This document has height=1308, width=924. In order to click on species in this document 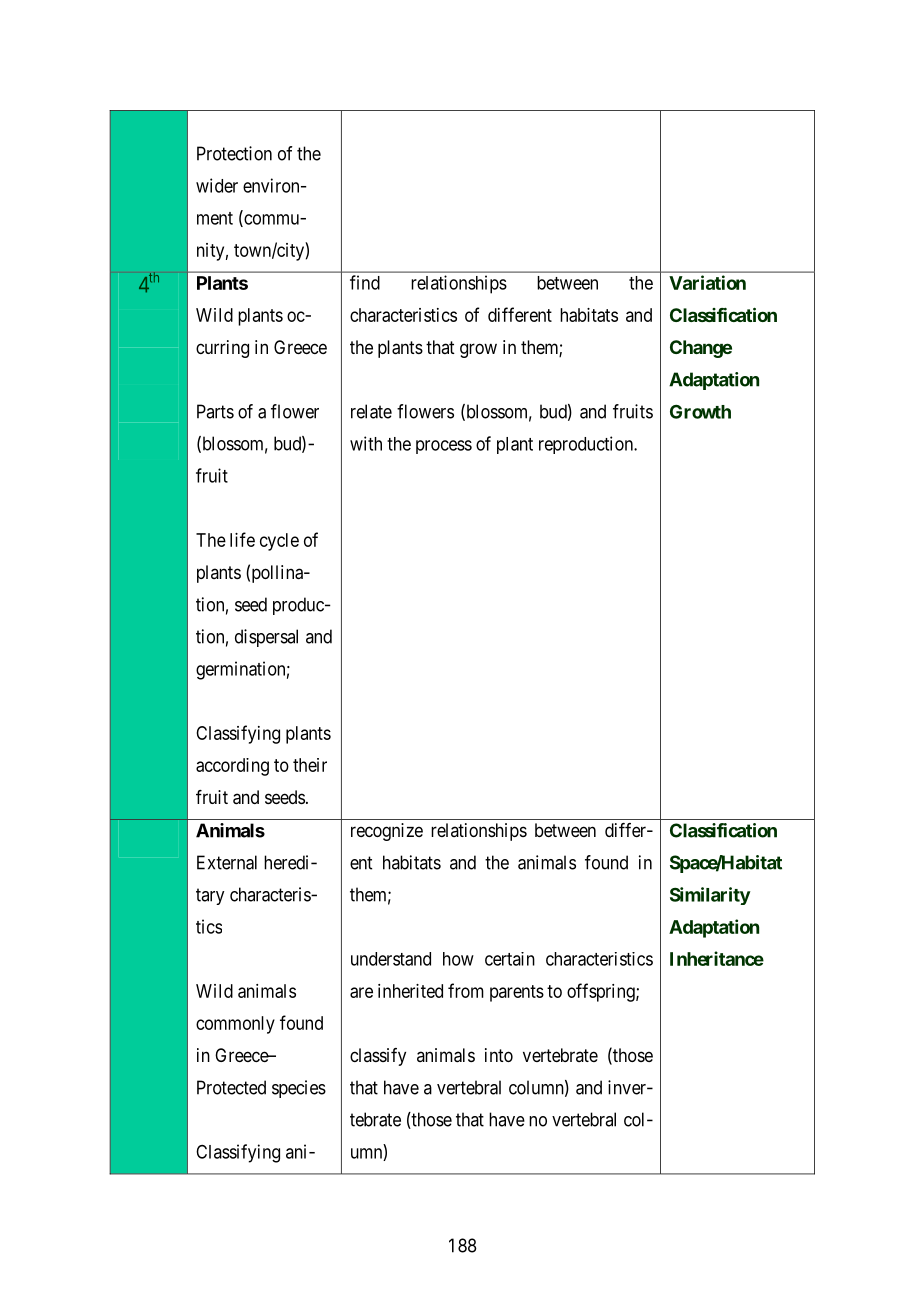, I will do `click(299, 1089)`.
